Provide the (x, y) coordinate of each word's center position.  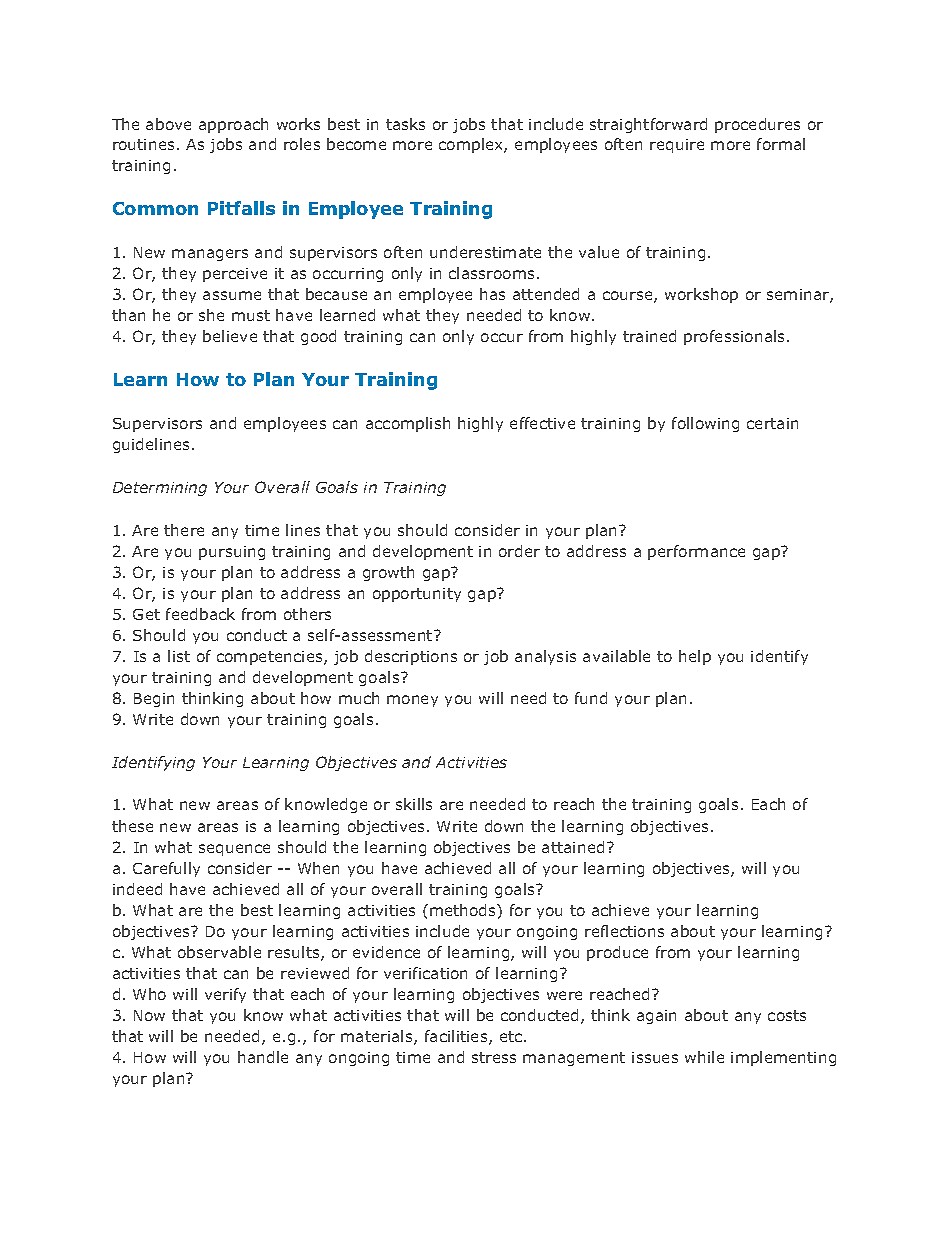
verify (225, 995)
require (677, 146)
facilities (457, 1037)
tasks (405, 124)
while (704, 1057)
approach (233, 125)
